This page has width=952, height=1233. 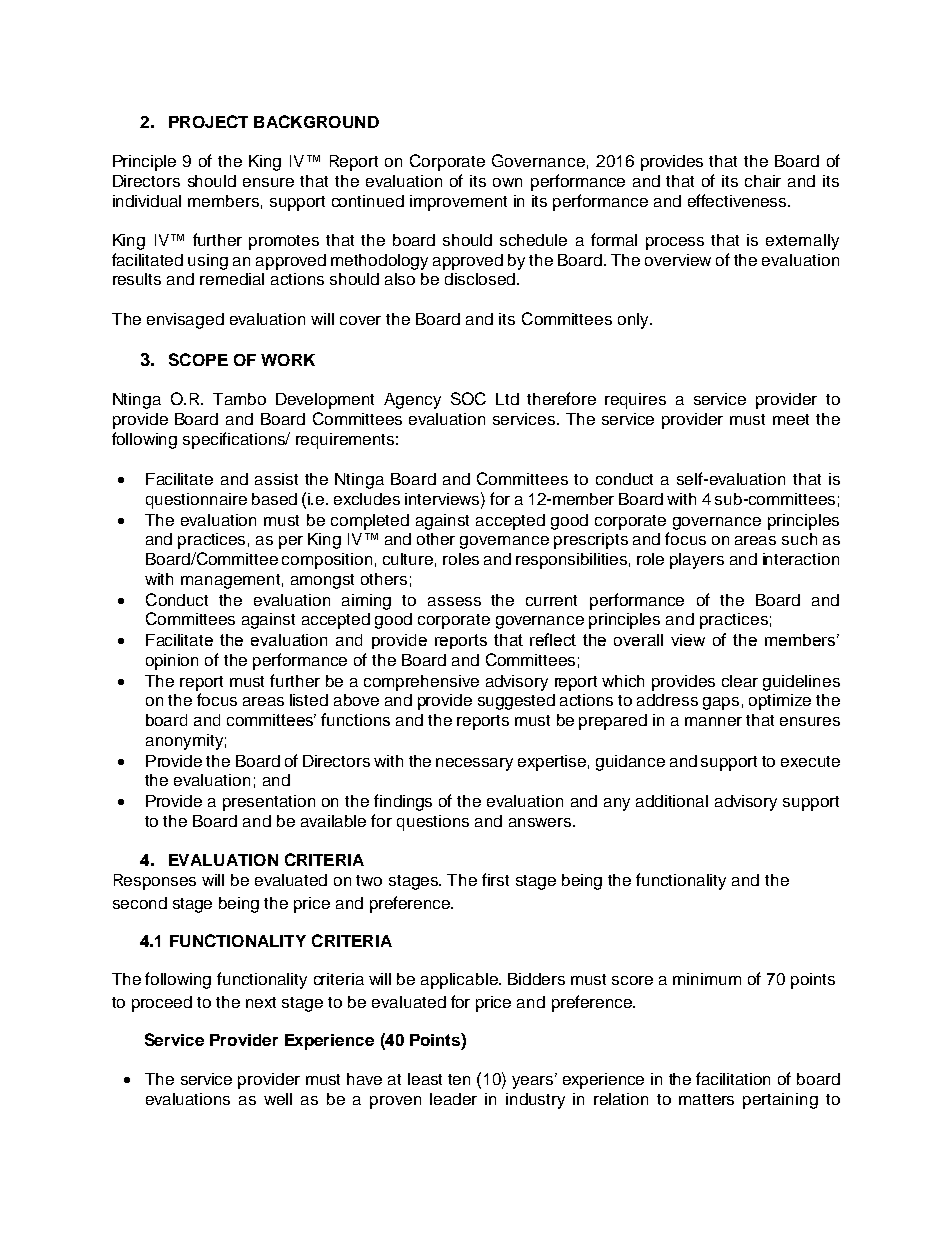 I want to click on own, so click(x=507, y=182).
